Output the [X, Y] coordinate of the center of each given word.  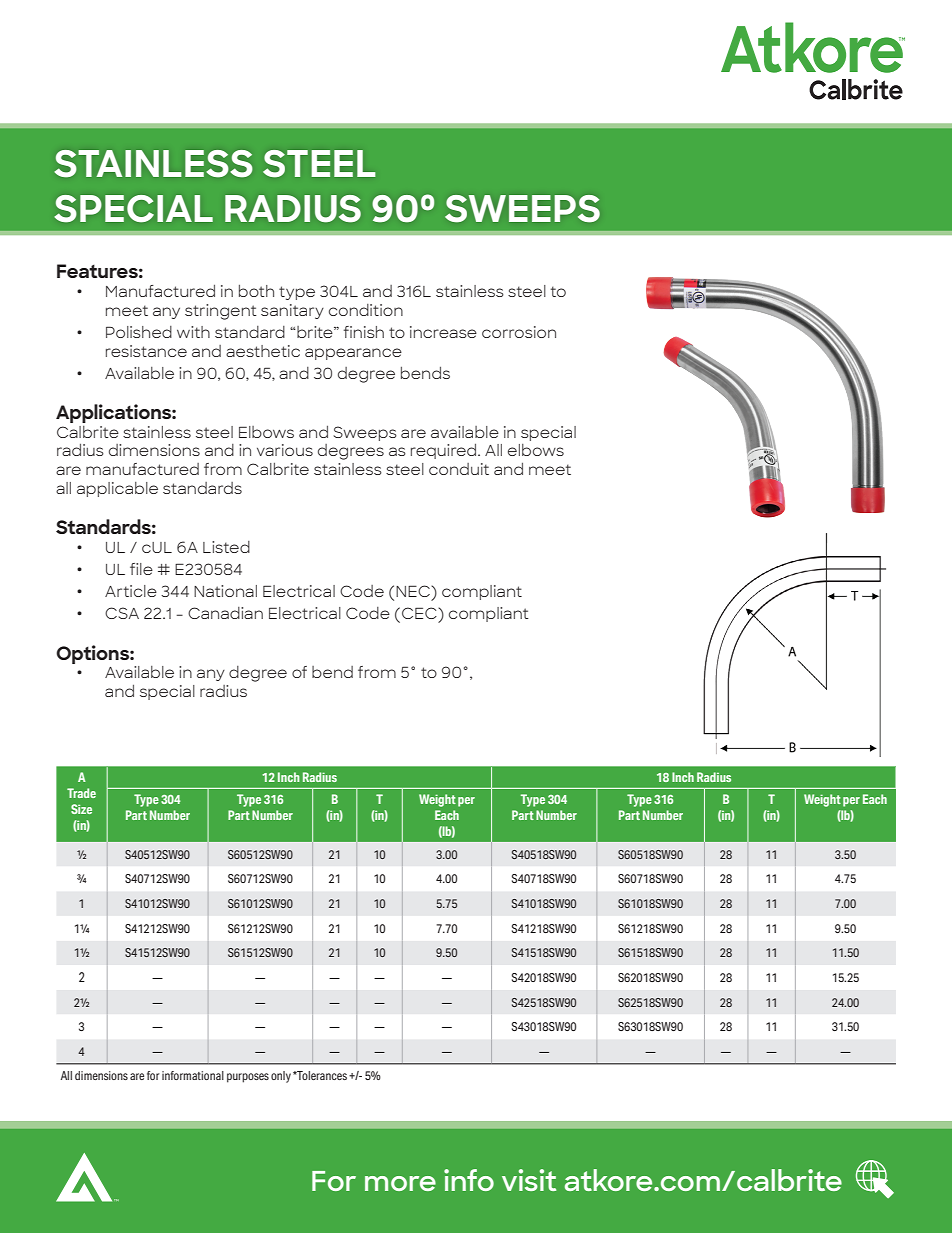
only [281, 1077]
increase [443, 332]
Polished [139, 332]
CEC [420, 613]
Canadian [225, 613]
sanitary [292, 311]
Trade [81, 793]
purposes [248, 1078]
